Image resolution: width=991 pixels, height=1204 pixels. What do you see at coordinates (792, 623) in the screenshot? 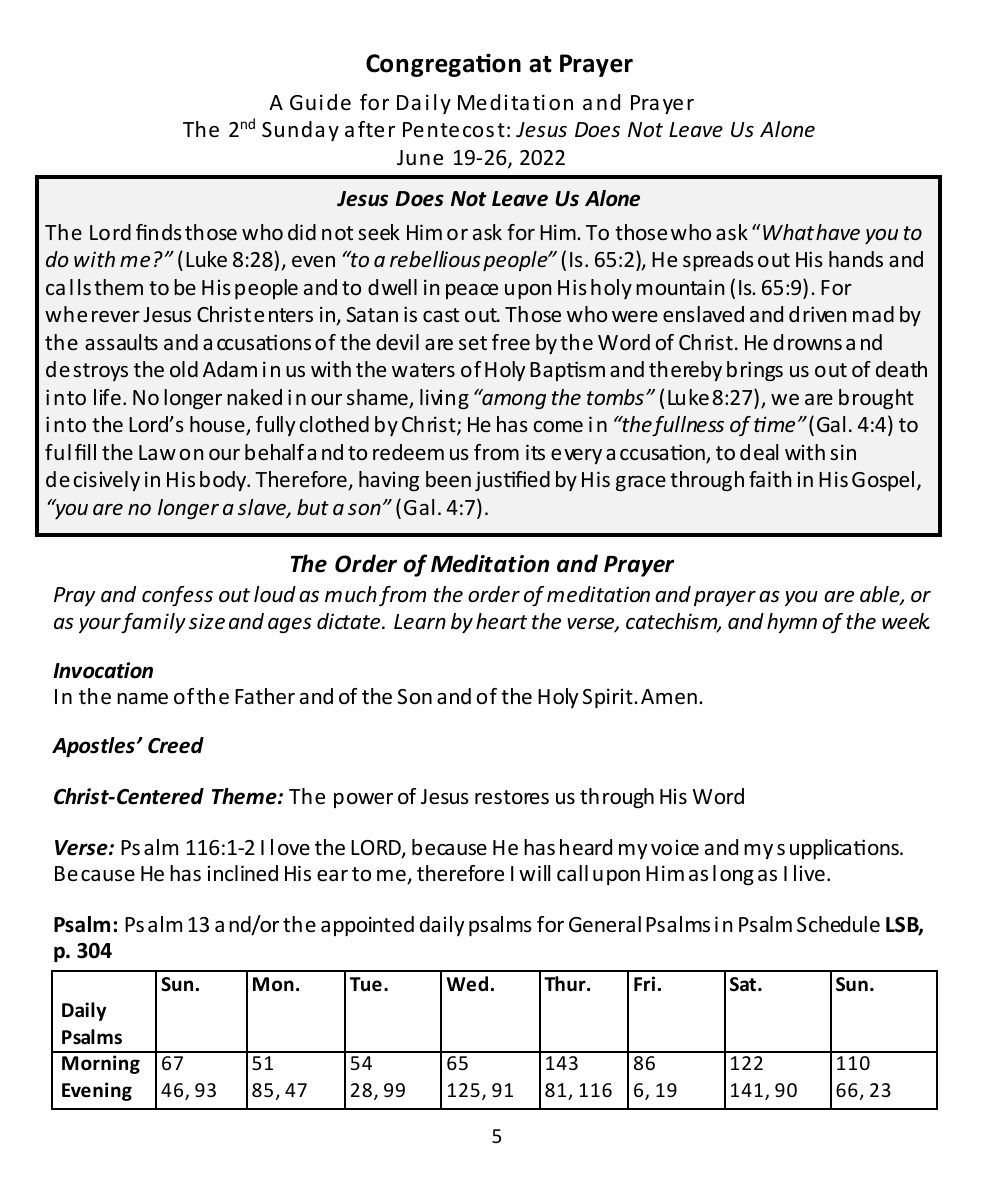
I see `hymn` at bounding box center [792, 623].
